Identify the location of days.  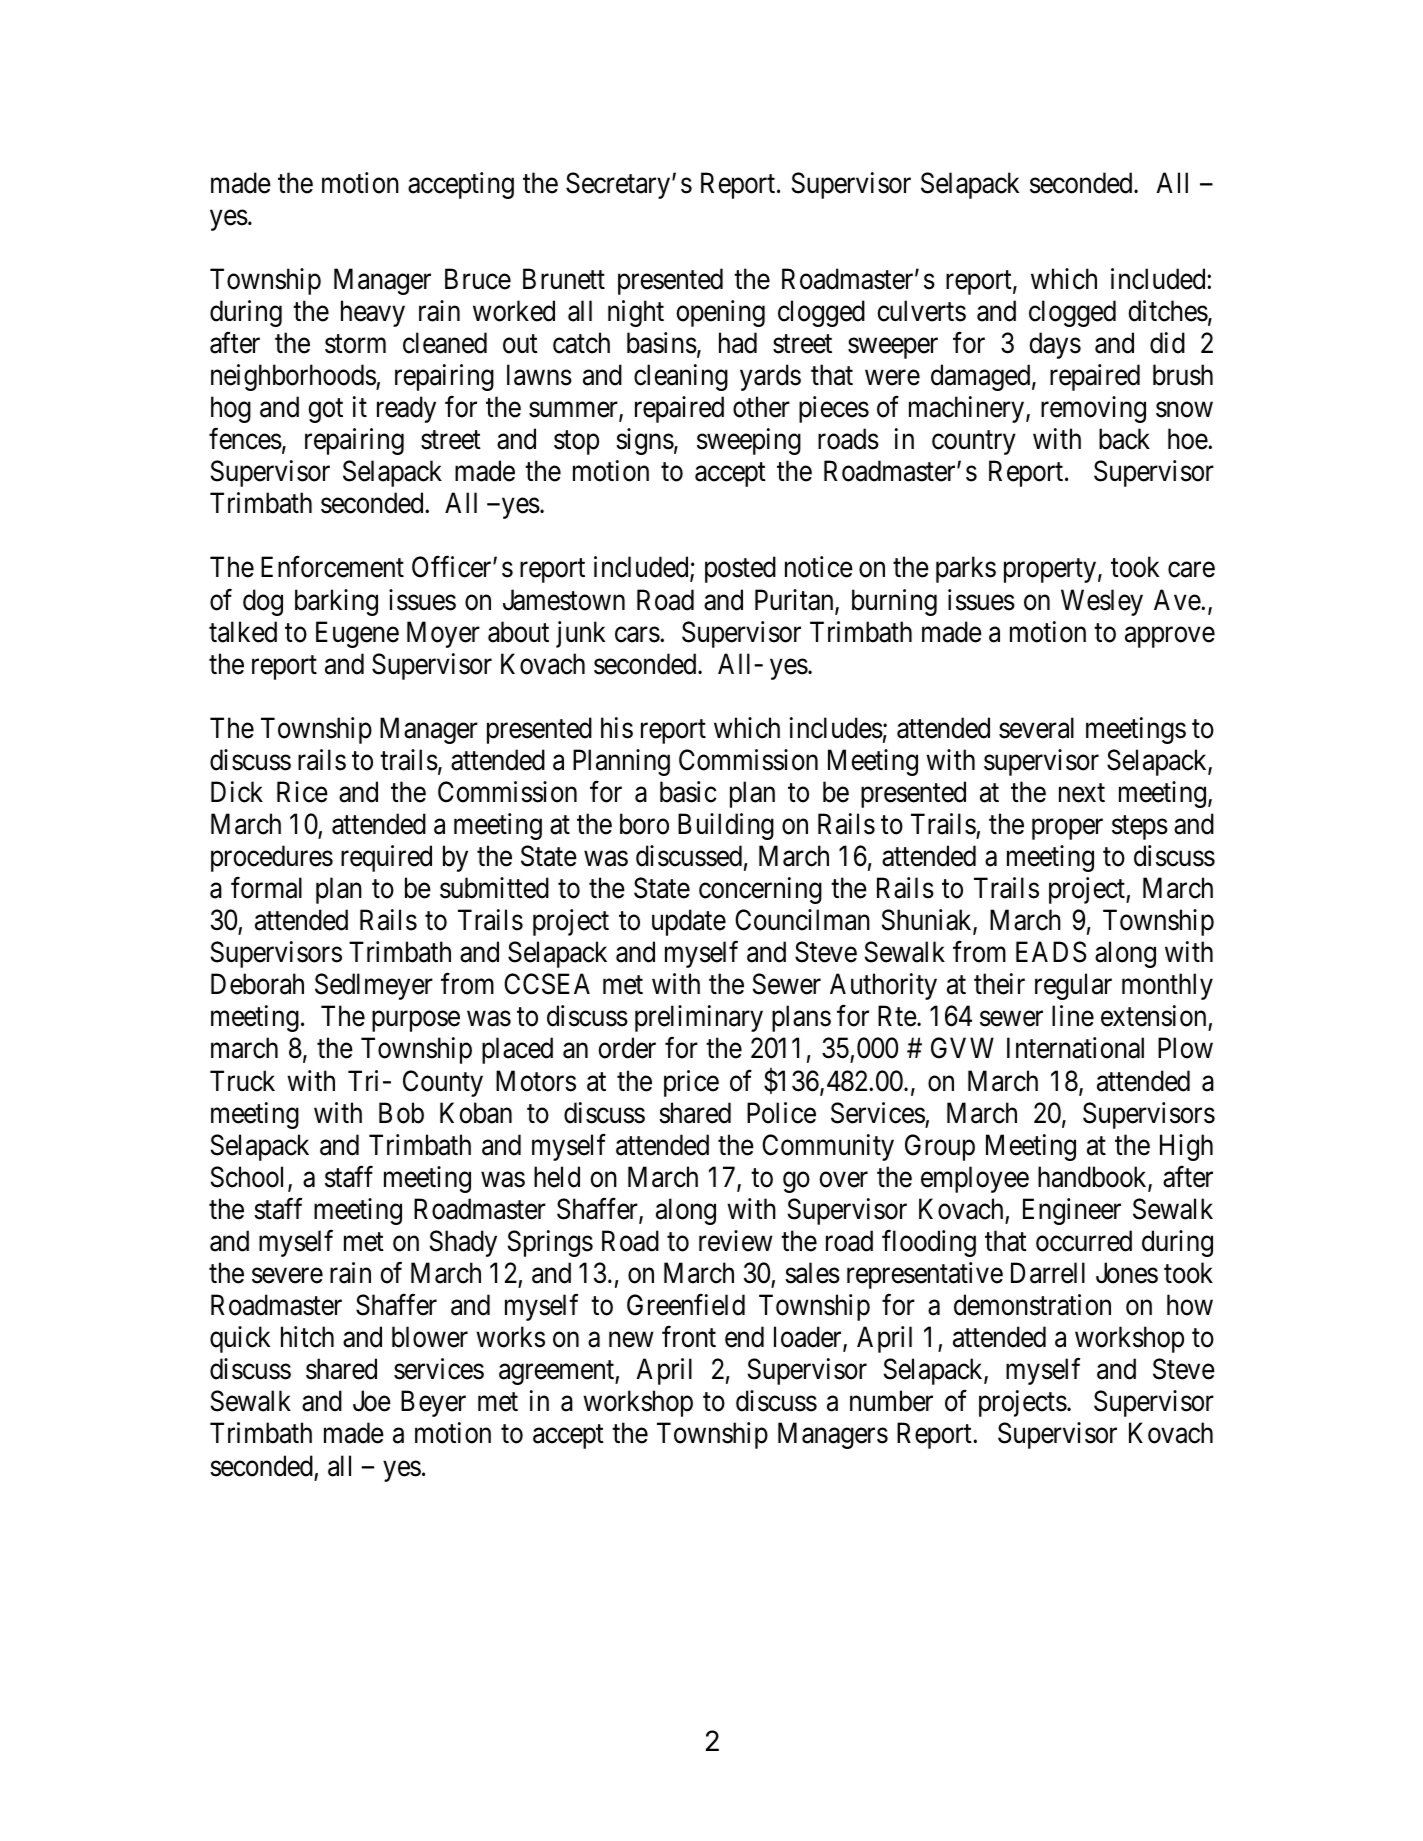
(1055, 345).
